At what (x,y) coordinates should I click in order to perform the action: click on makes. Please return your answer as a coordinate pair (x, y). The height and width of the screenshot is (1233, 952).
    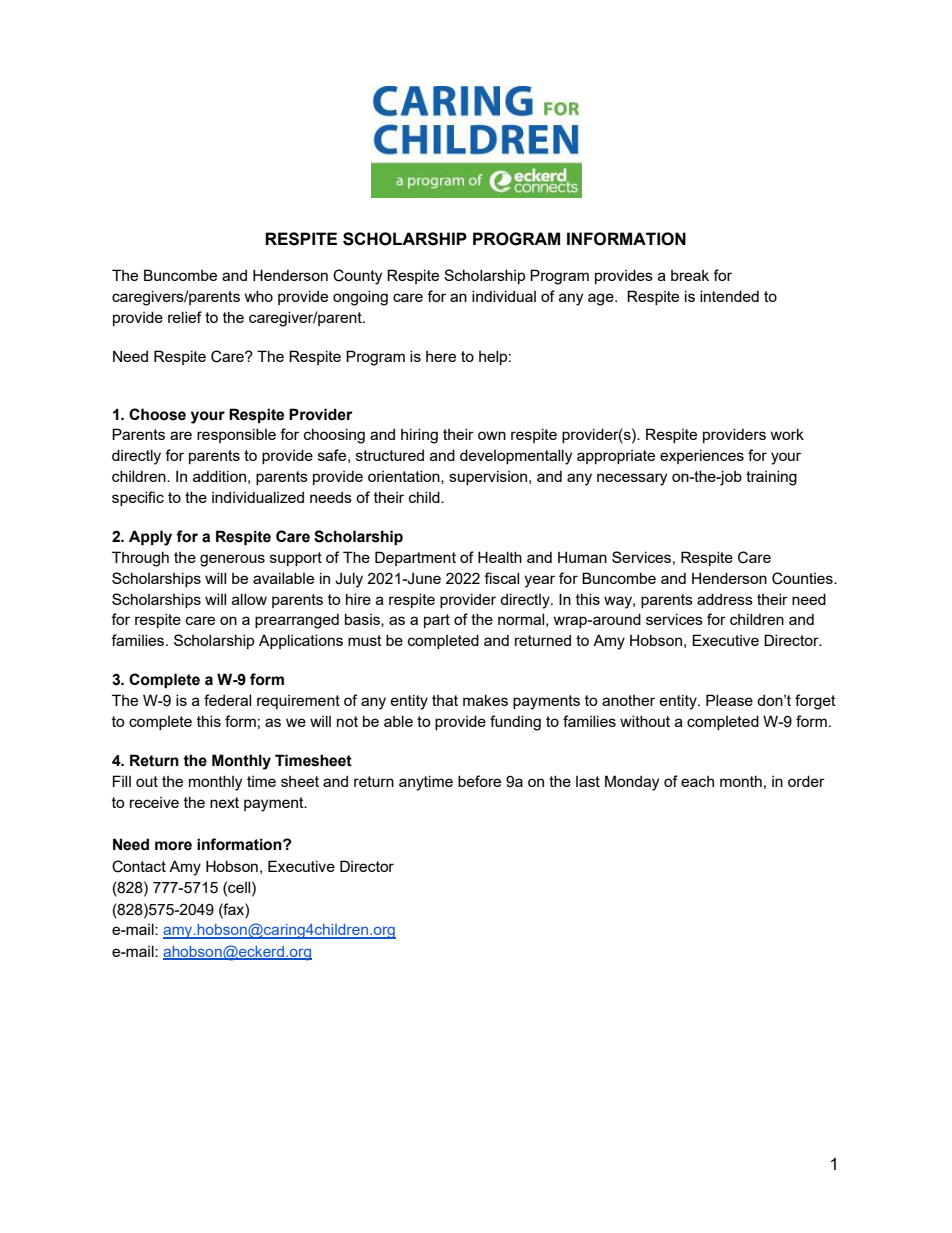
    Looking at the image, I should click on (485, 700).
